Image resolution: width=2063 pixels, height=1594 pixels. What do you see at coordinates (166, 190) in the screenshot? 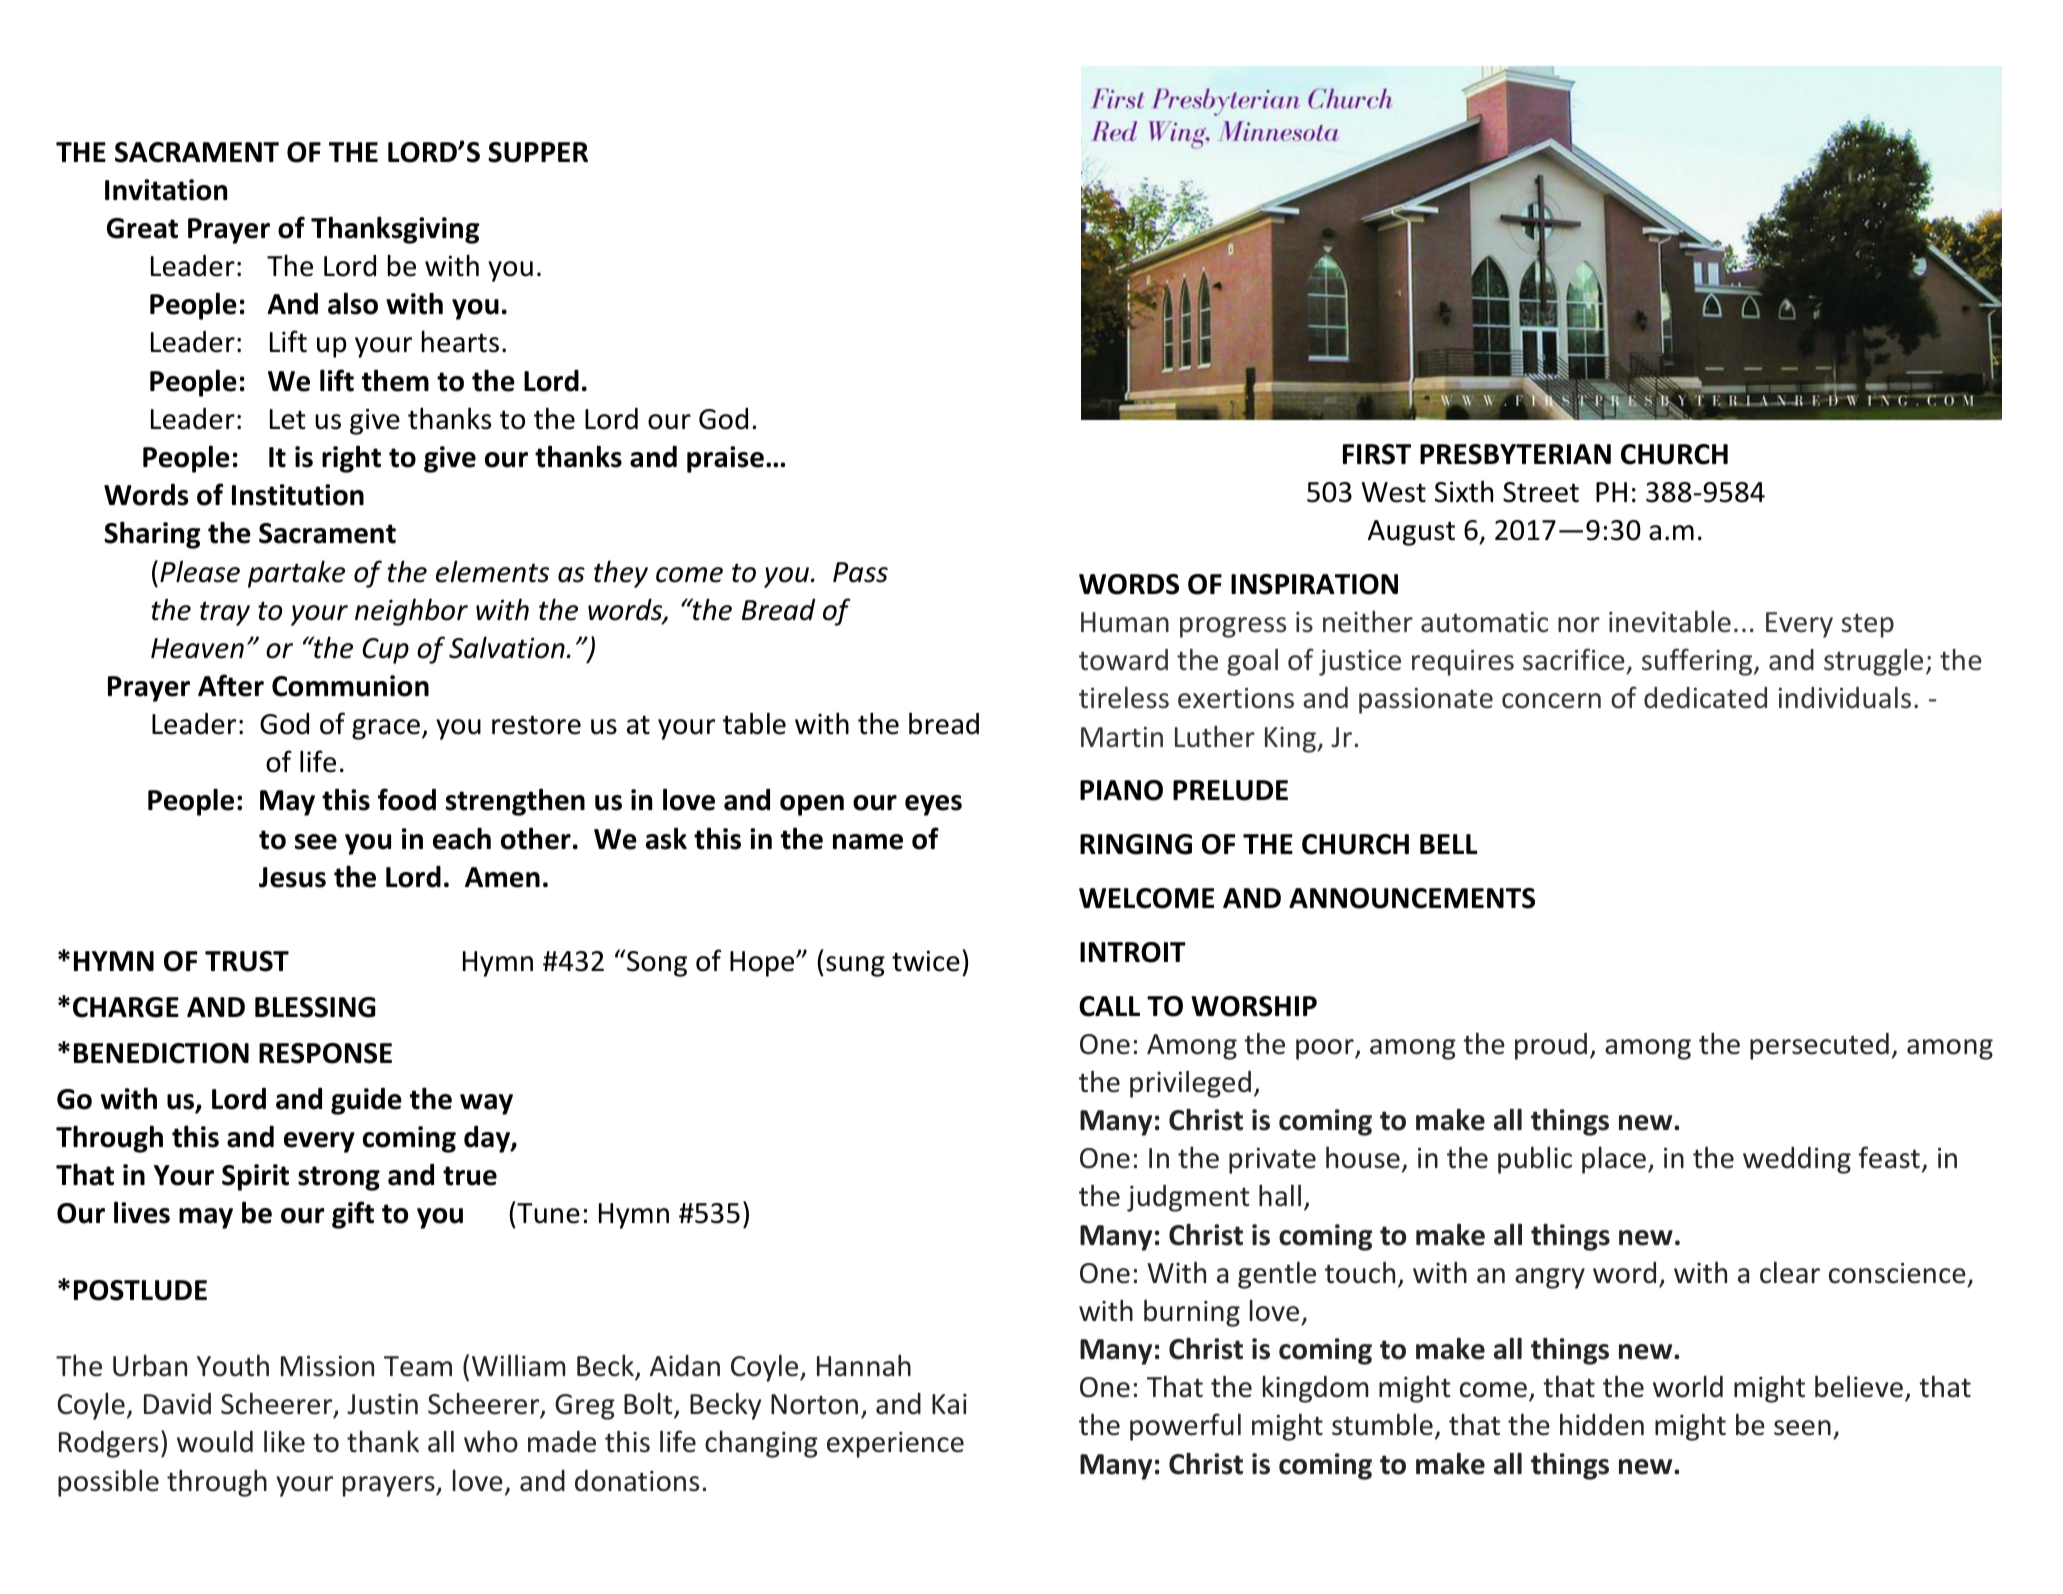
I see `Invitation` at bounding box center [166, 190].
